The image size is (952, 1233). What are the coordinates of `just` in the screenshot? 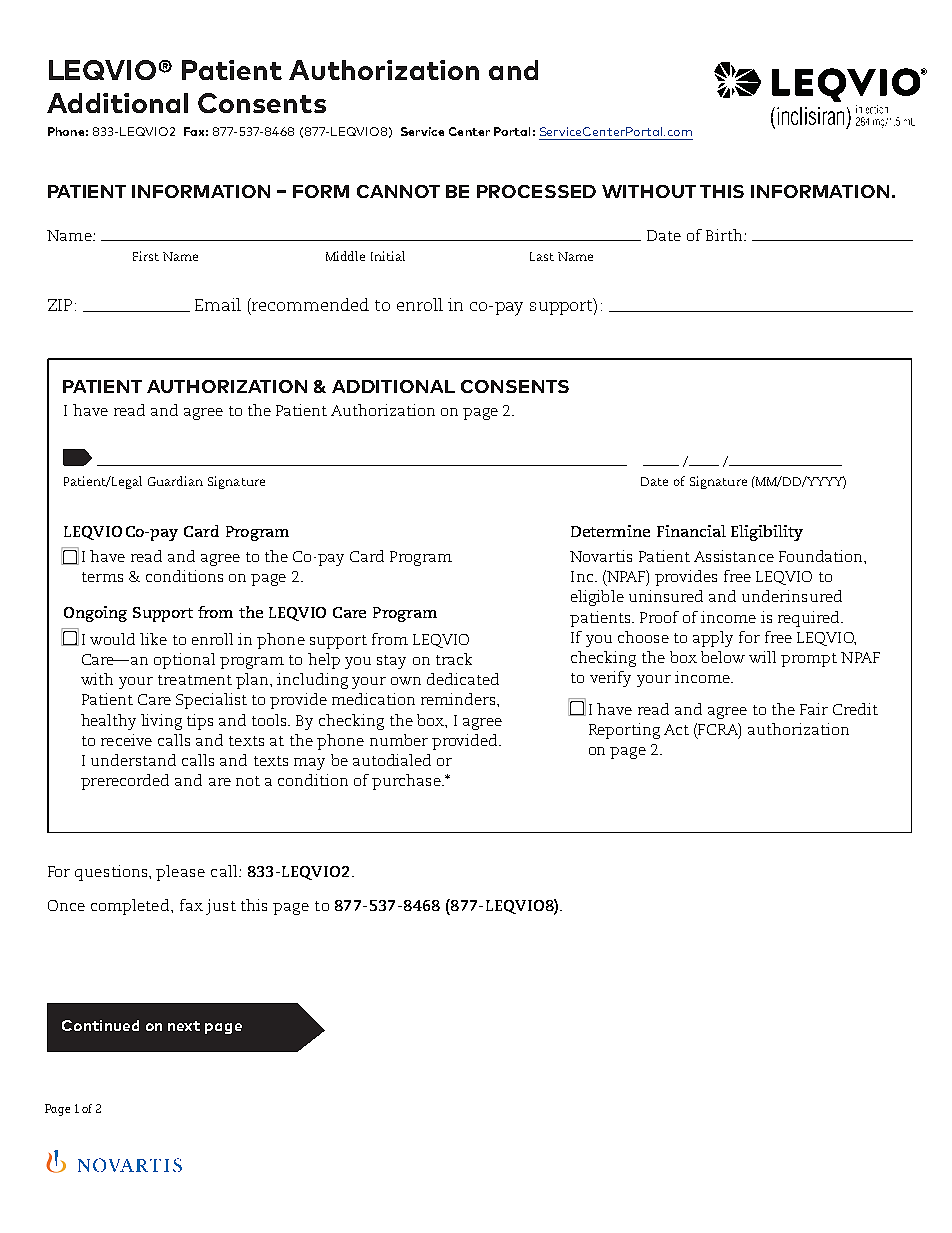 It's located at (221, 907).
